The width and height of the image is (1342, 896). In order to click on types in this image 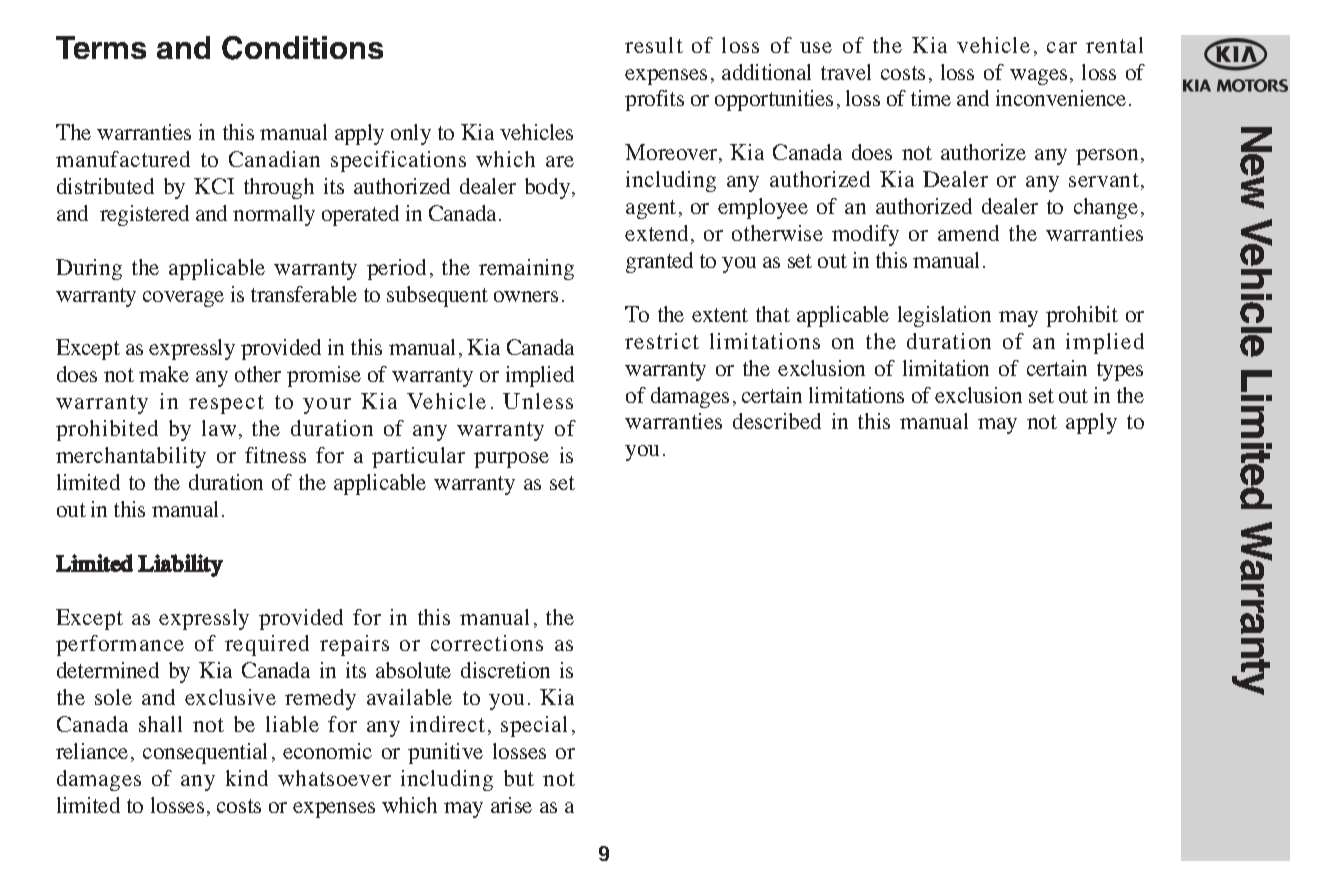, I will do `click(1120, 371)`.
